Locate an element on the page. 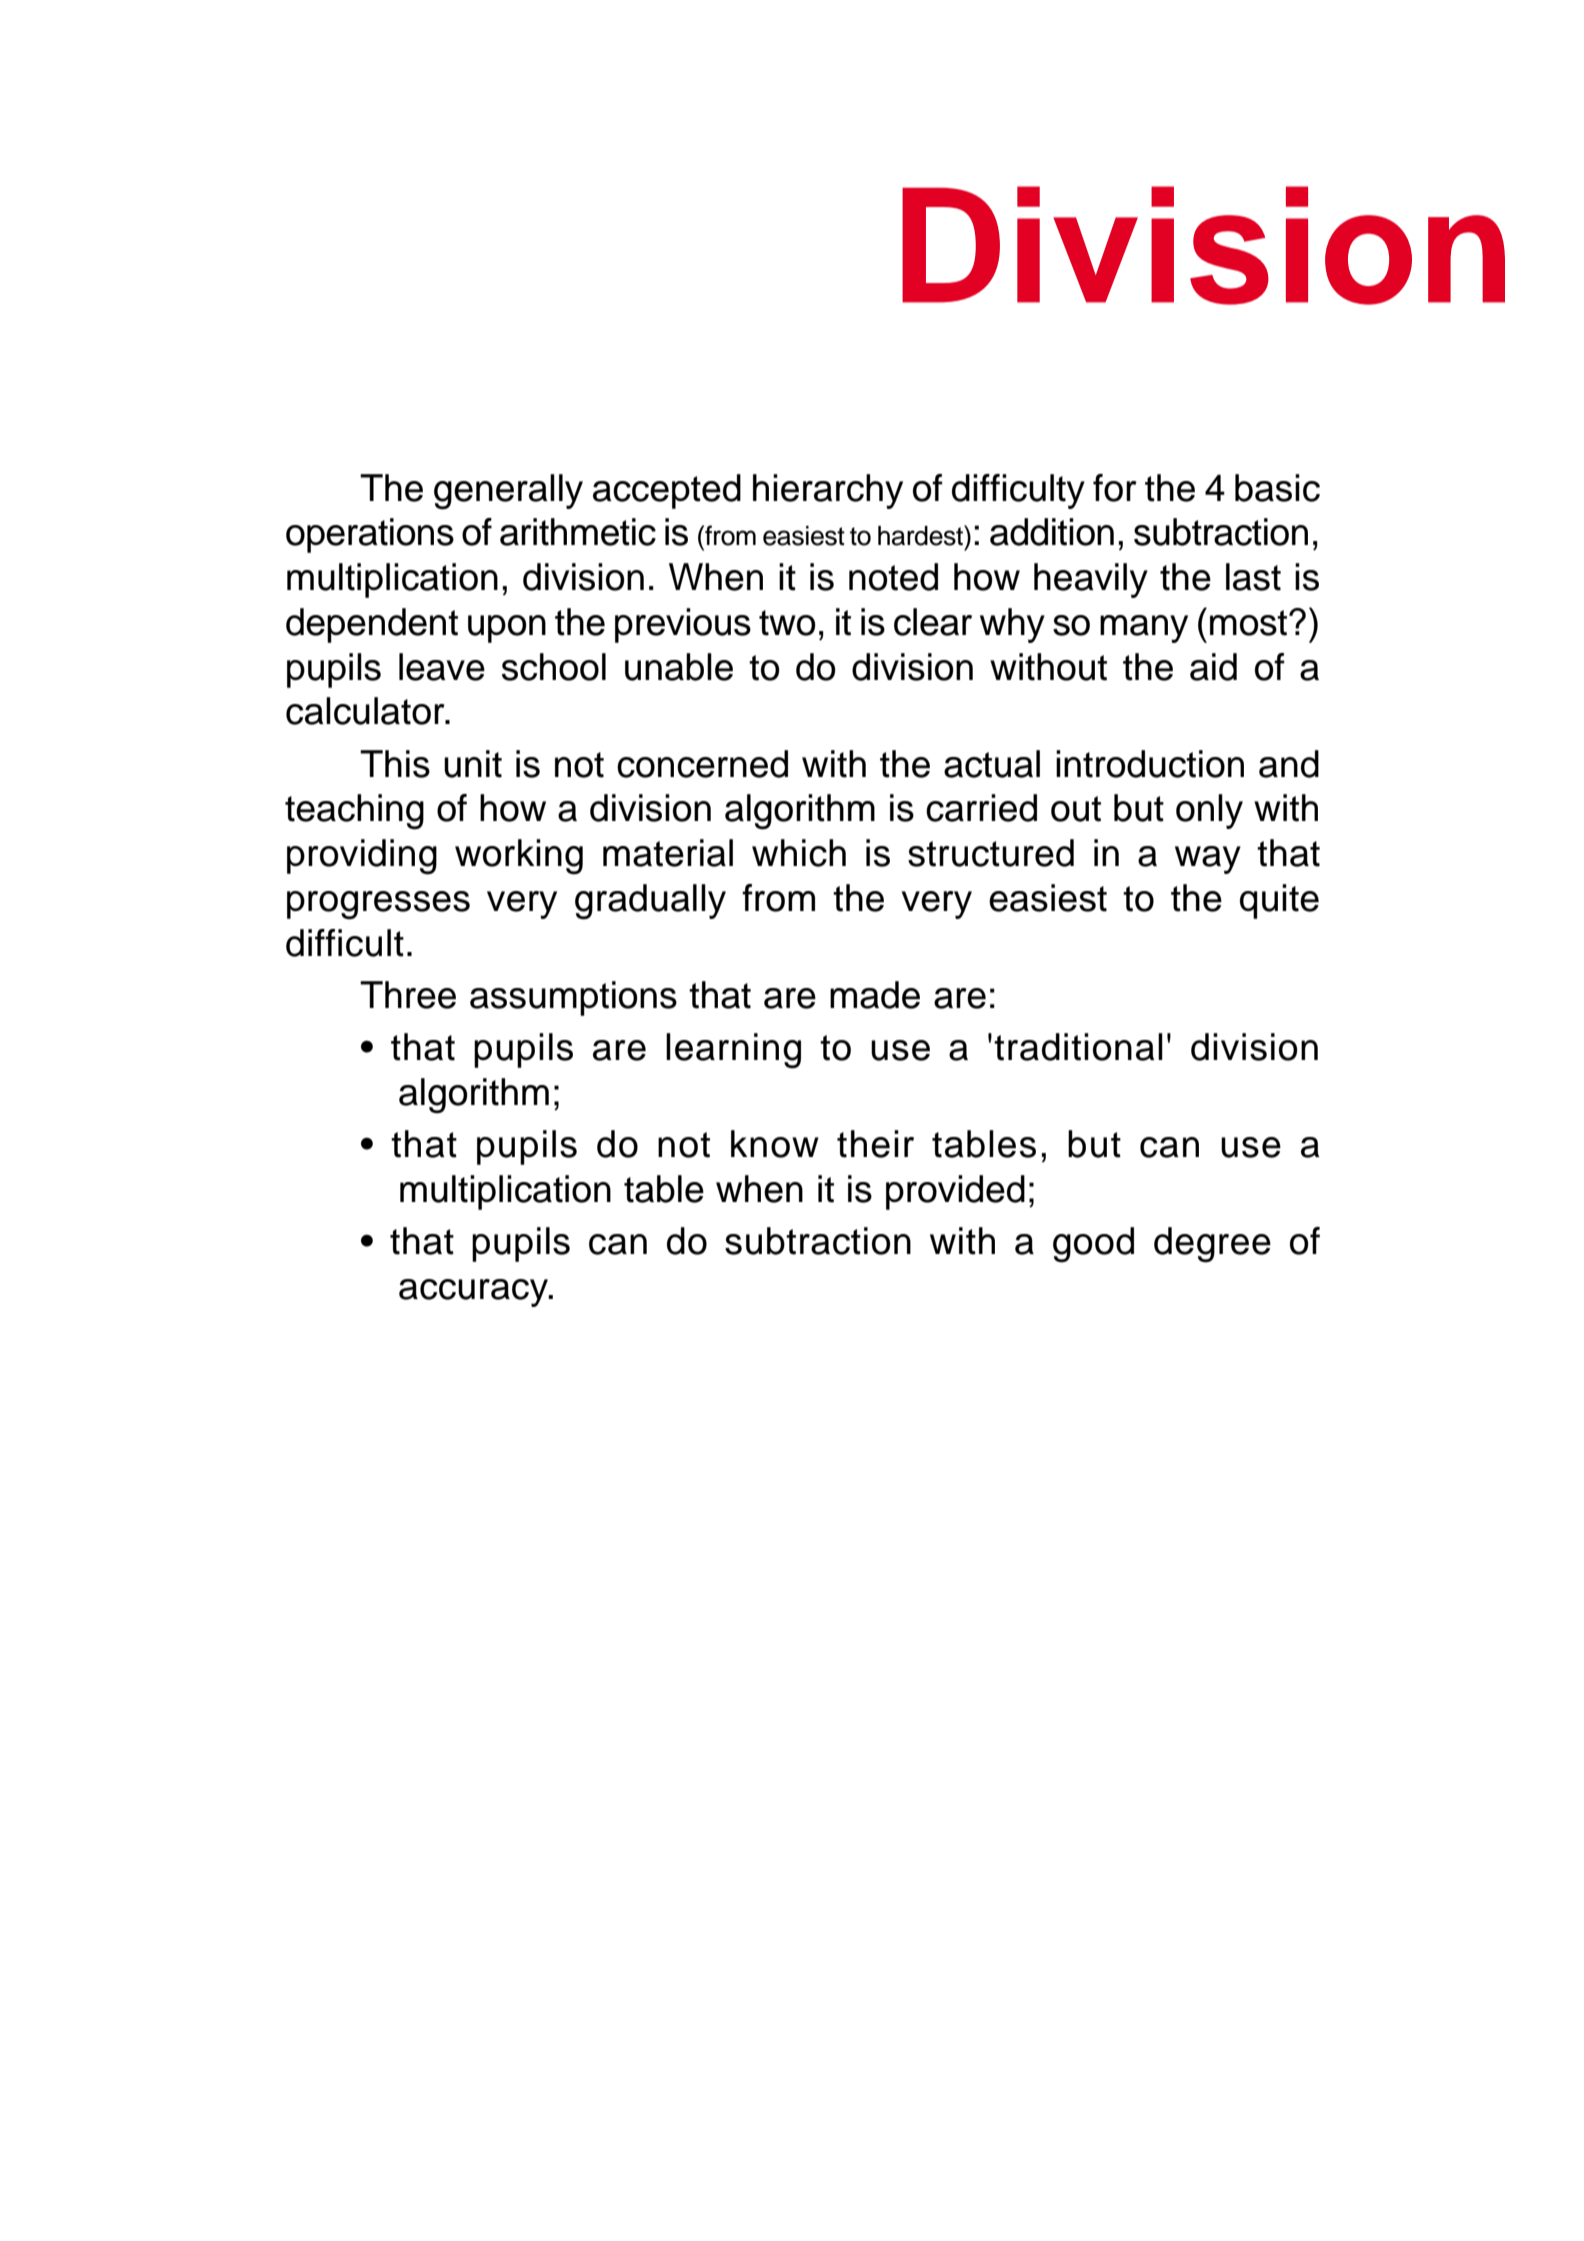  hierarchy is located at coordinates (828, 491).
